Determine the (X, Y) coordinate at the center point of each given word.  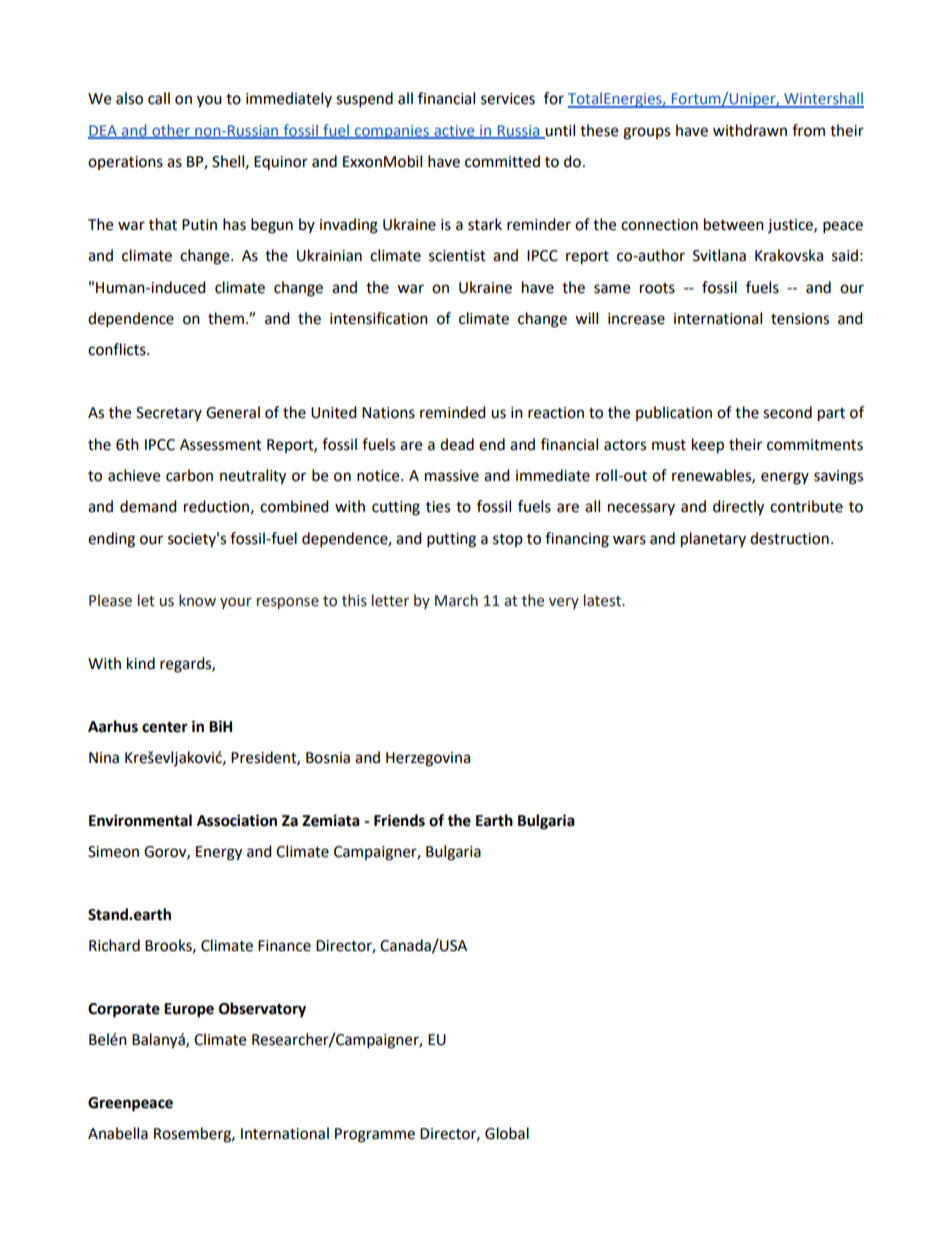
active (454, 131)
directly (738, 508)
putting (451, 540)
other (171, 131)
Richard (114, 945)
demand (148, 506)
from (808, 130)
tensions (800, 319)
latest (603, 600)
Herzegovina (428, 759)
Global (507, 1133)
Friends (399, 820)
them (226, 318)
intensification (379, 318)
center (165, 727)
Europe (189, 1010)
